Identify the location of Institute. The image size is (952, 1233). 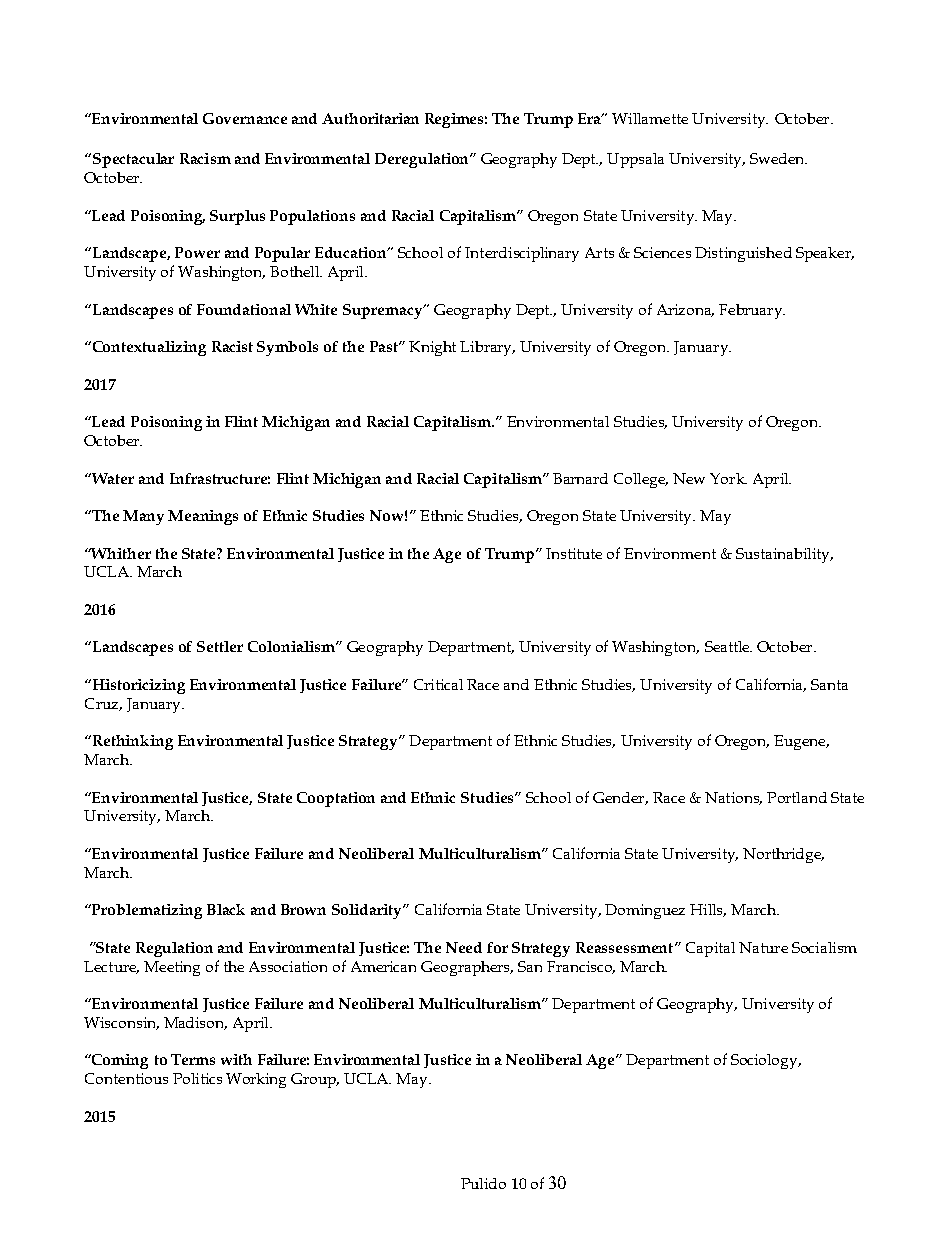
(574, 553).
